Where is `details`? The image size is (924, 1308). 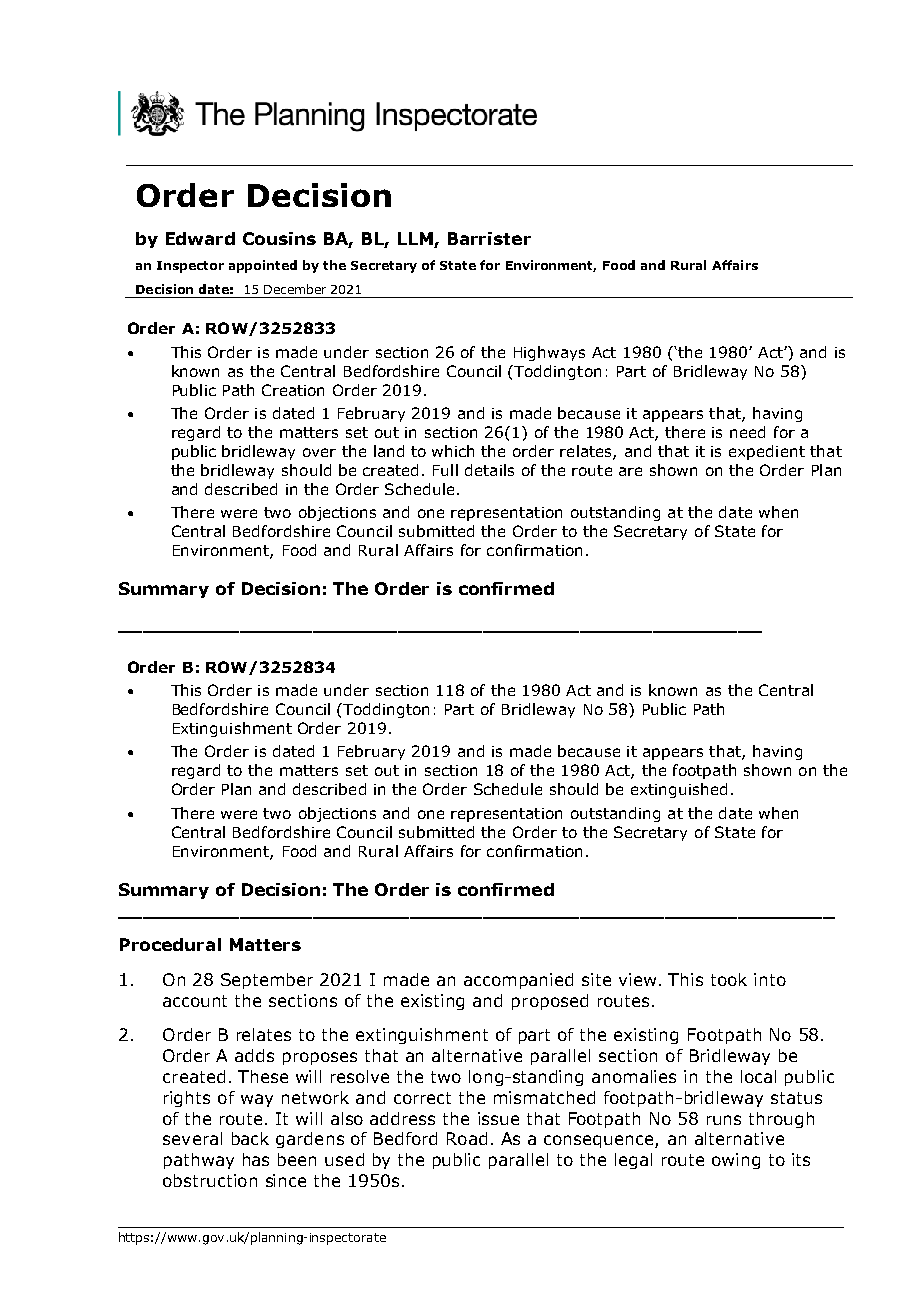
details is located at coordinates (489, 470).
